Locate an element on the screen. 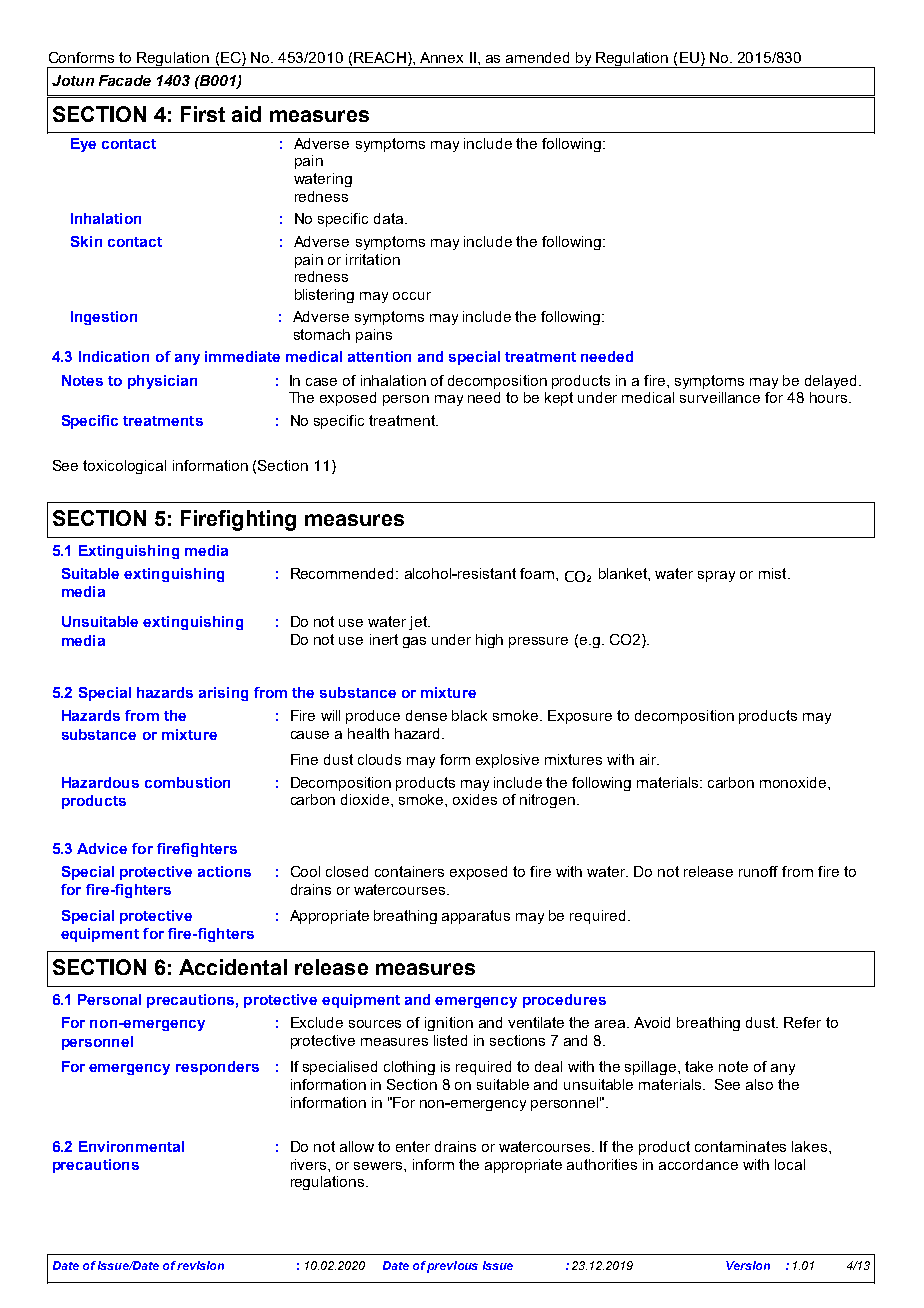 The height and width of the screenshot is (1308, 924). amended is located at coordinates (537, 57).
